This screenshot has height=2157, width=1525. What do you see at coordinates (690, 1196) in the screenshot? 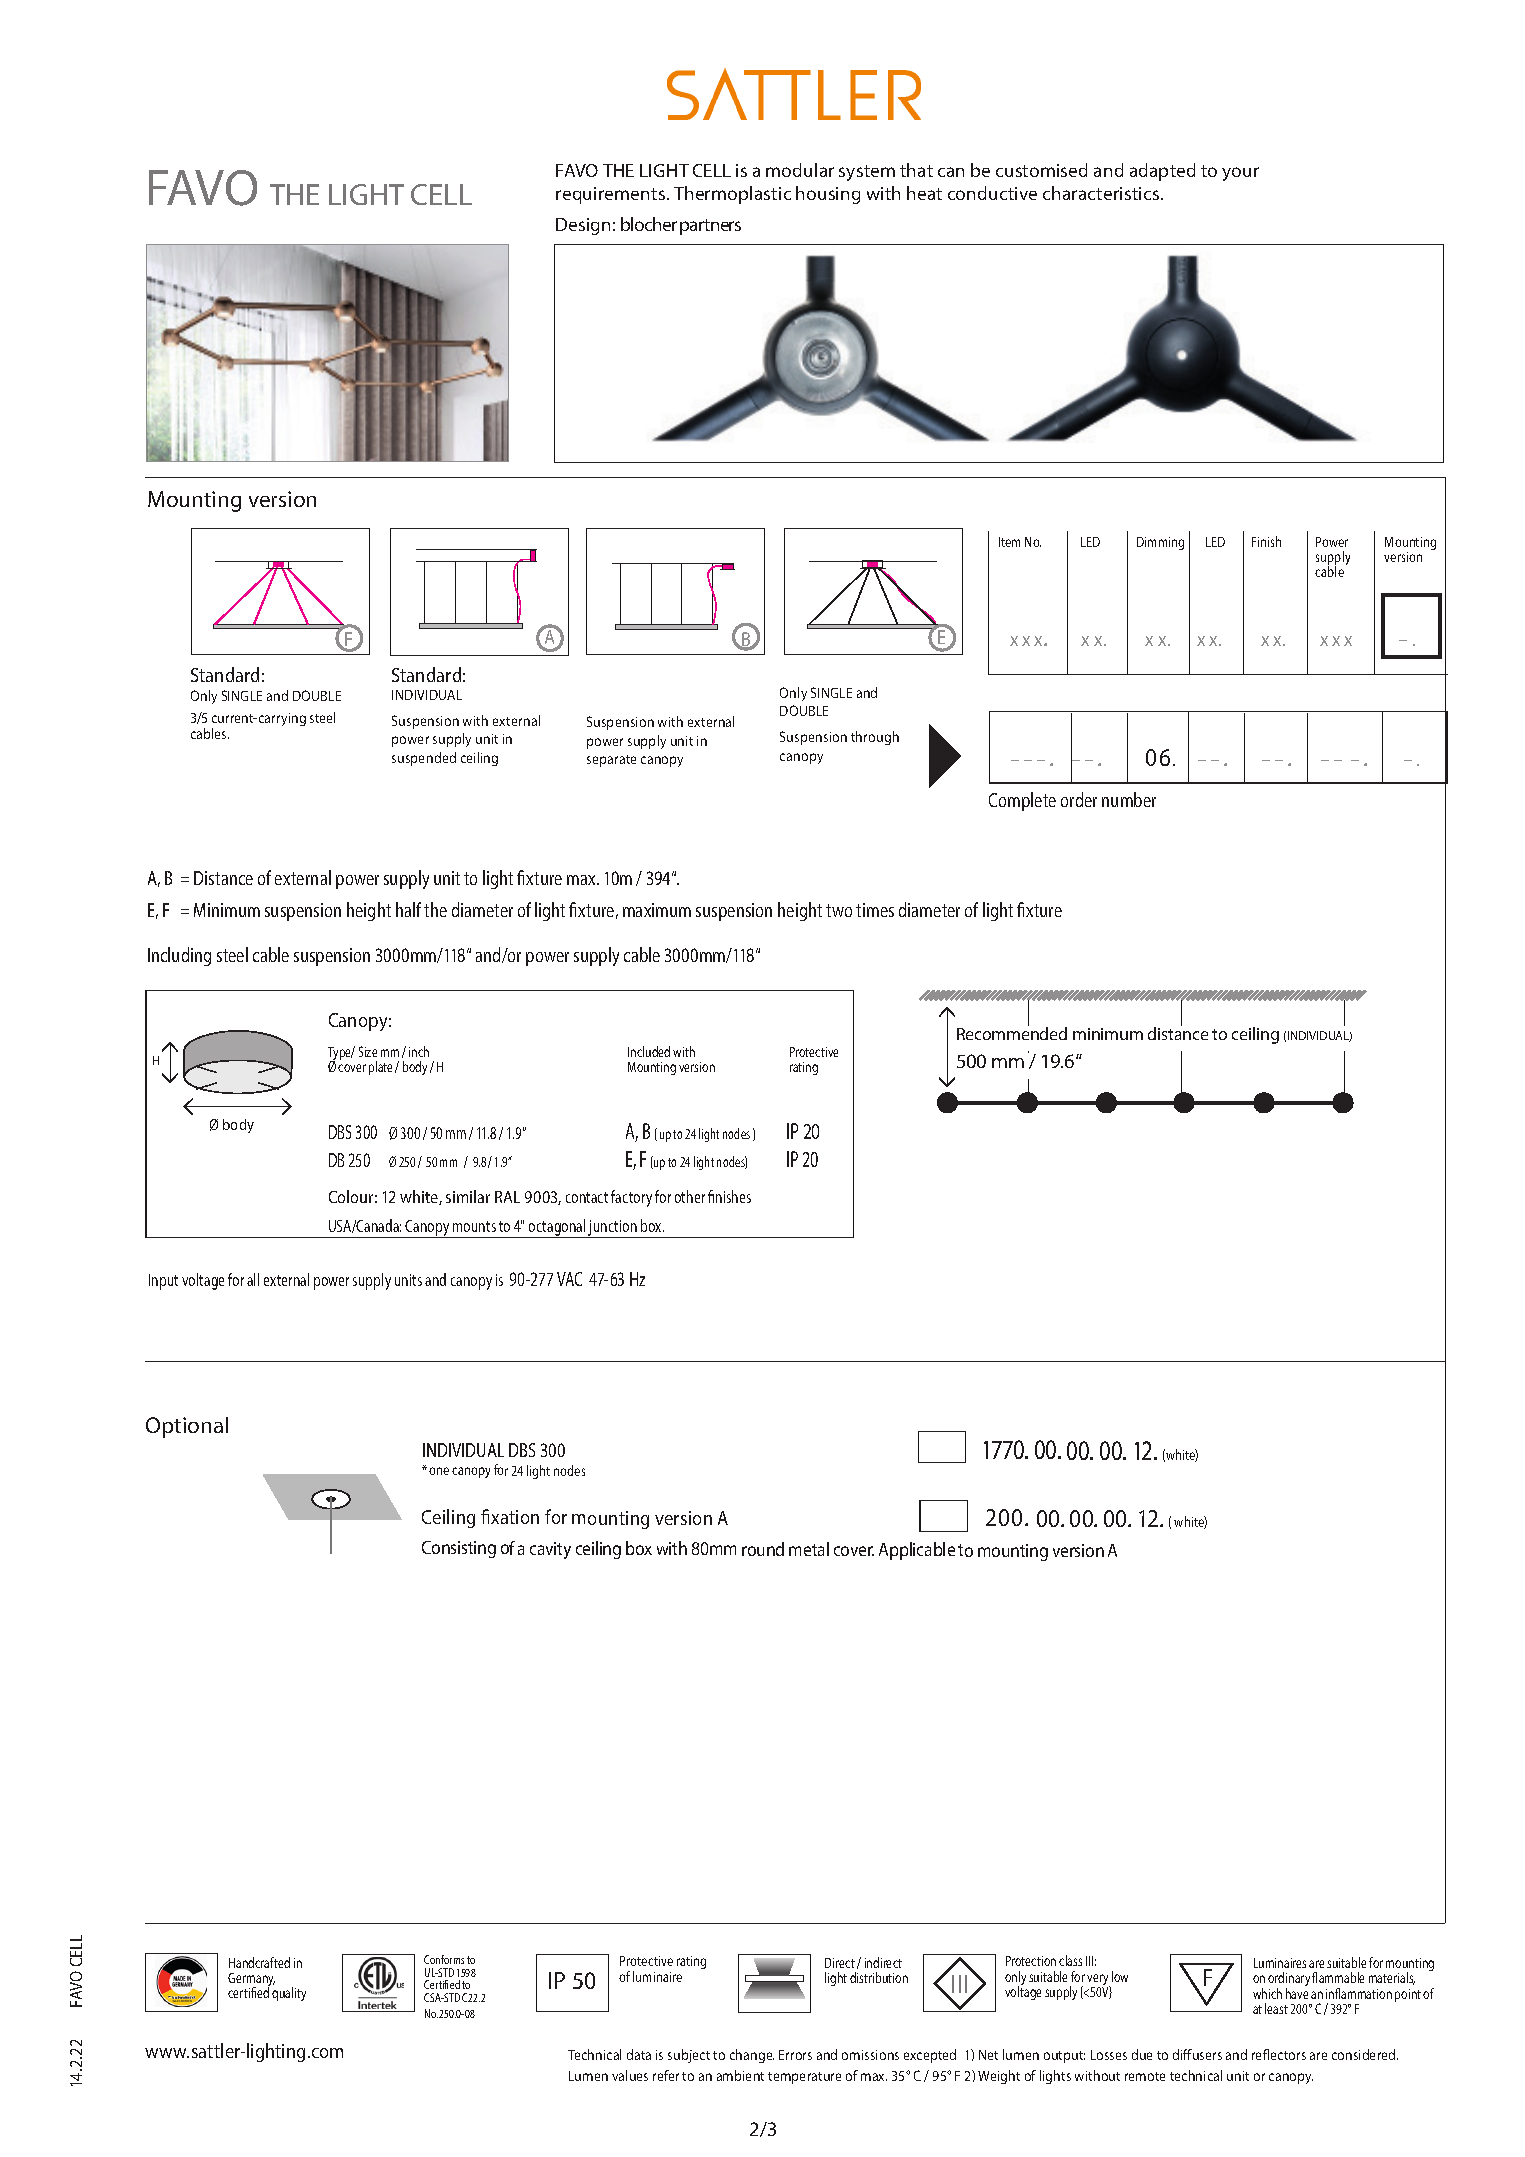
I see `other` at bounding box center [690, 1196].
